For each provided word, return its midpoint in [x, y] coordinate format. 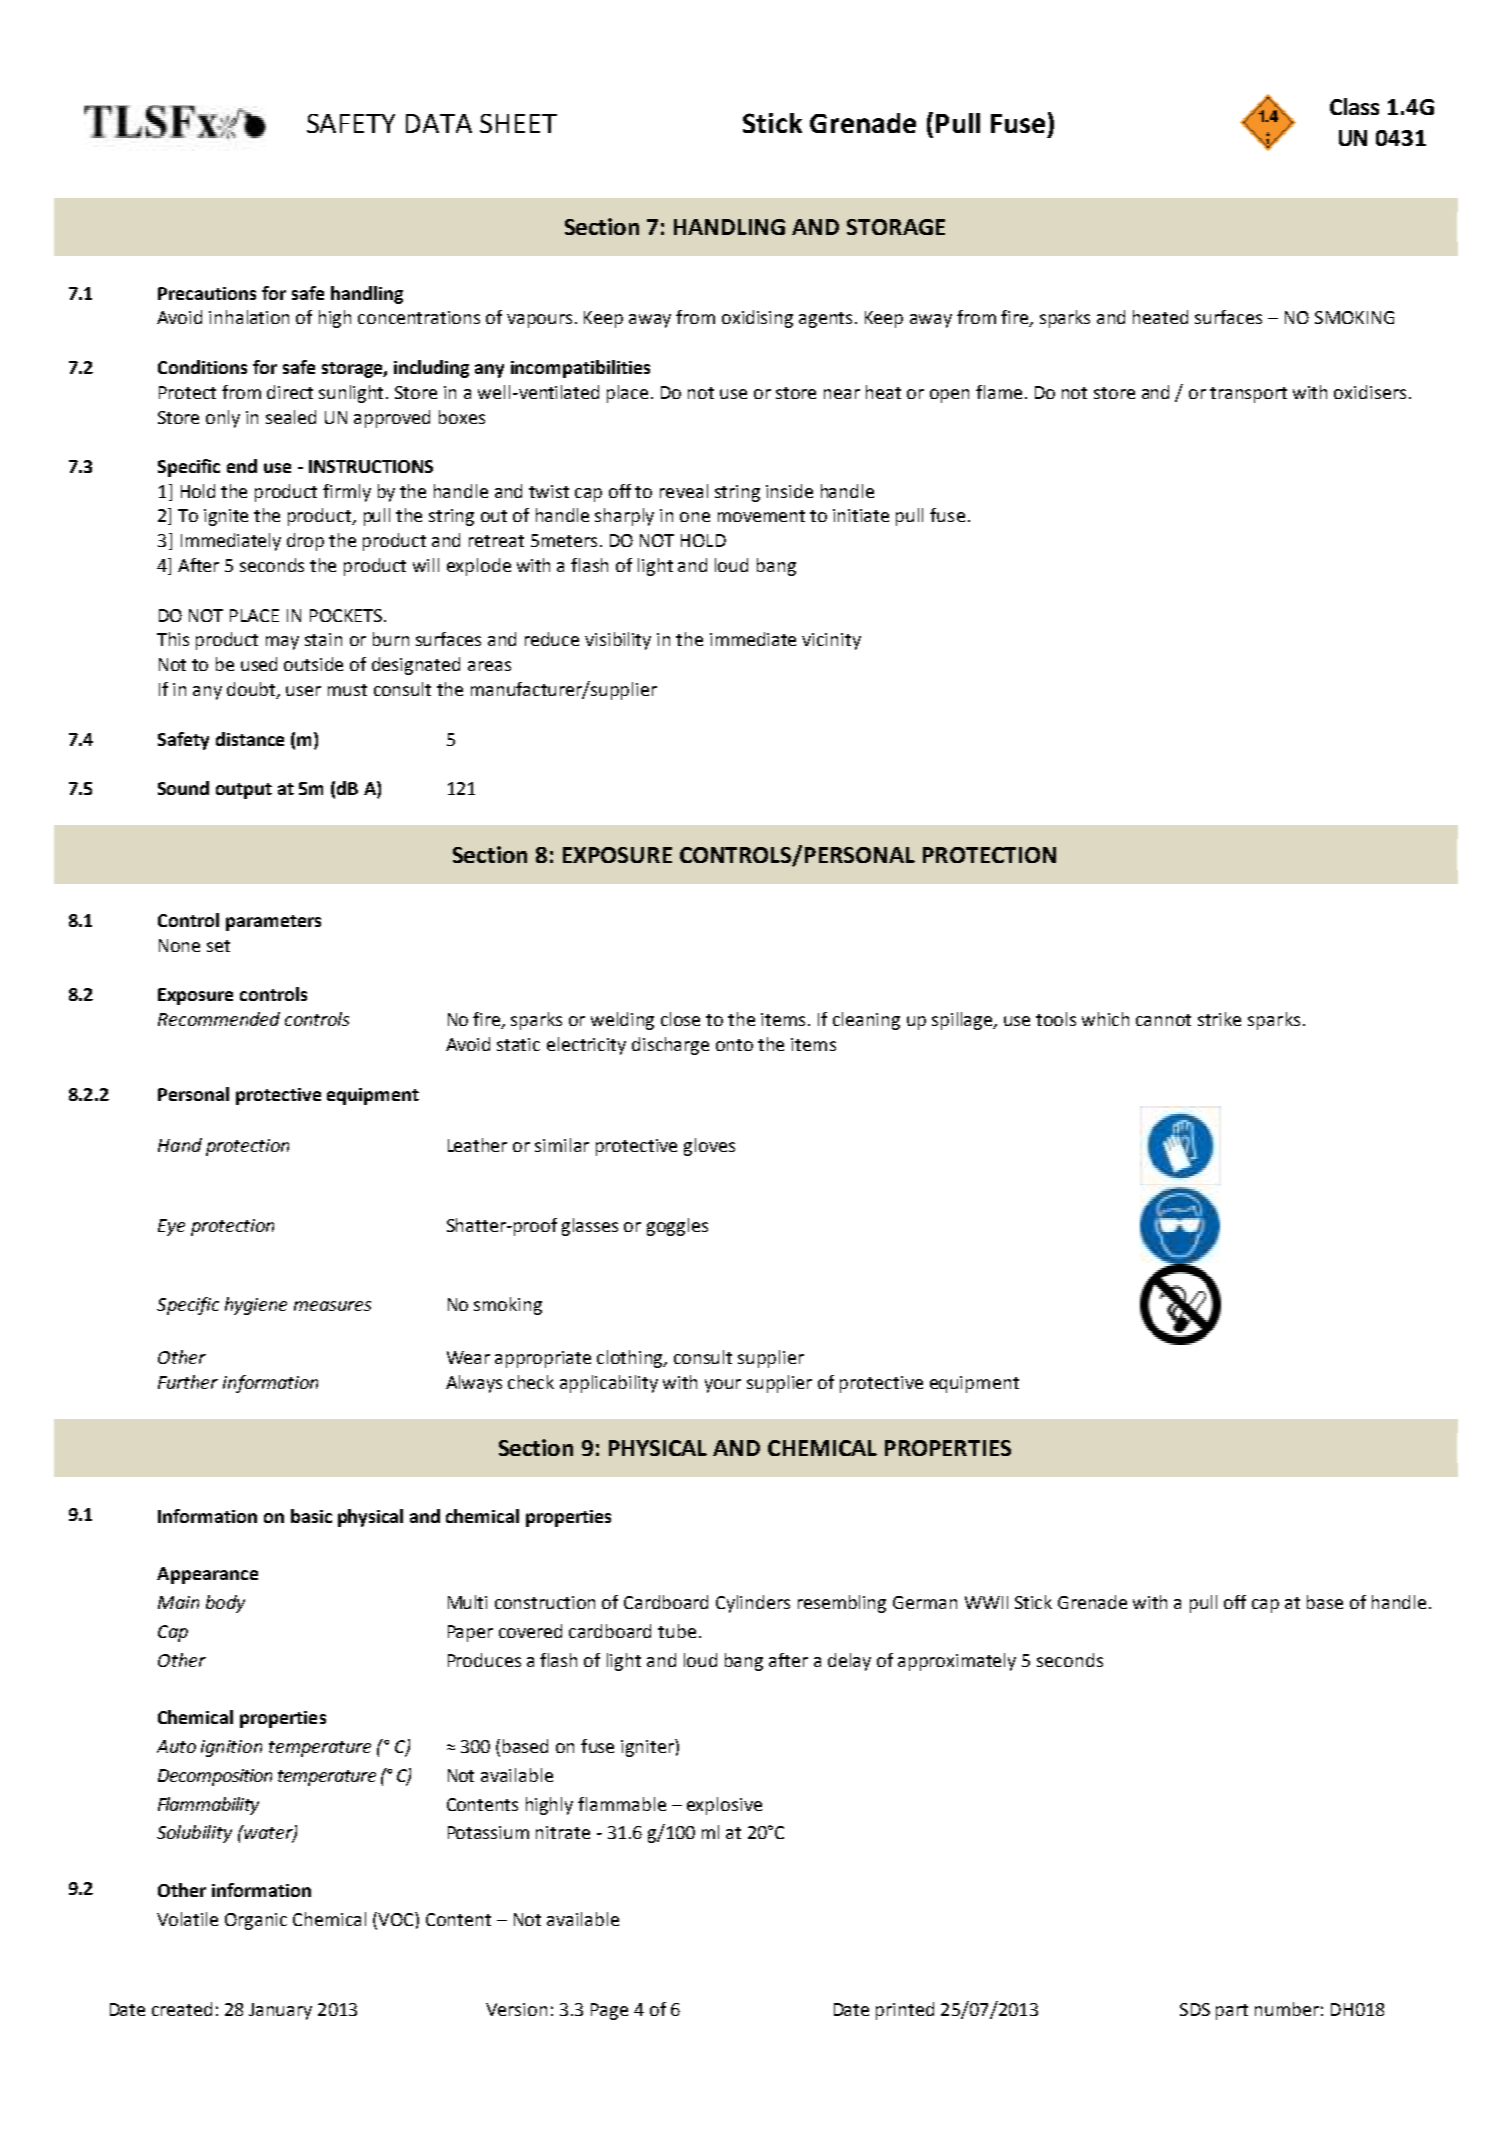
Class [1354, 106]
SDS [1195, 2009]
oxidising [757, 319]
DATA [439, 123]
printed [905, 2011]
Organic [256, 1921]
